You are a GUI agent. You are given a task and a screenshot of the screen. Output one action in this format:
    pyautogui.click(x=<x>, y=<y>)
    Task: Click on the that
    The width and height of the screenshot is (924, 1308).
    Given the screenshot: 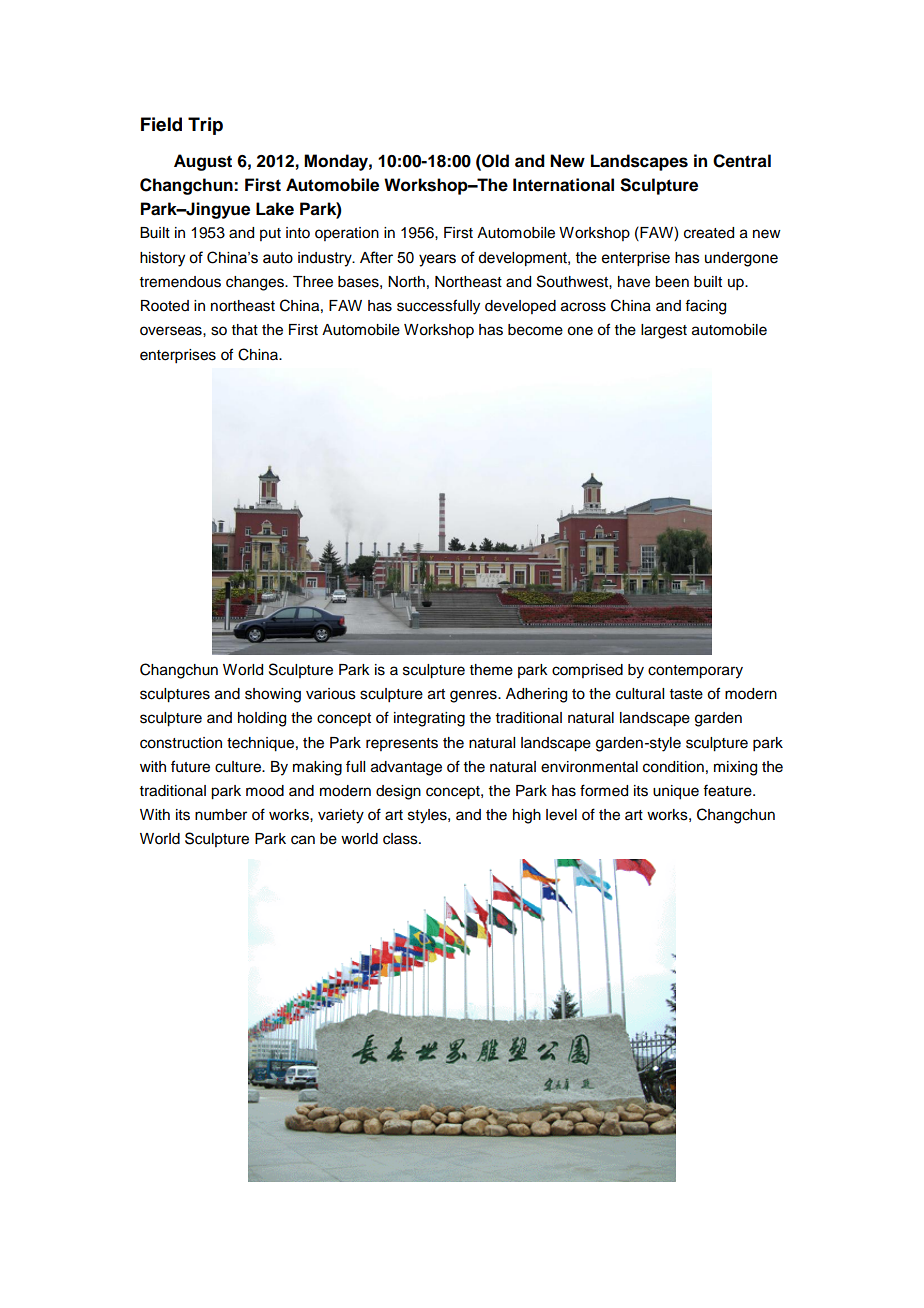 What is the action you would take?
    pyautogui.click(x=245, y=329)
